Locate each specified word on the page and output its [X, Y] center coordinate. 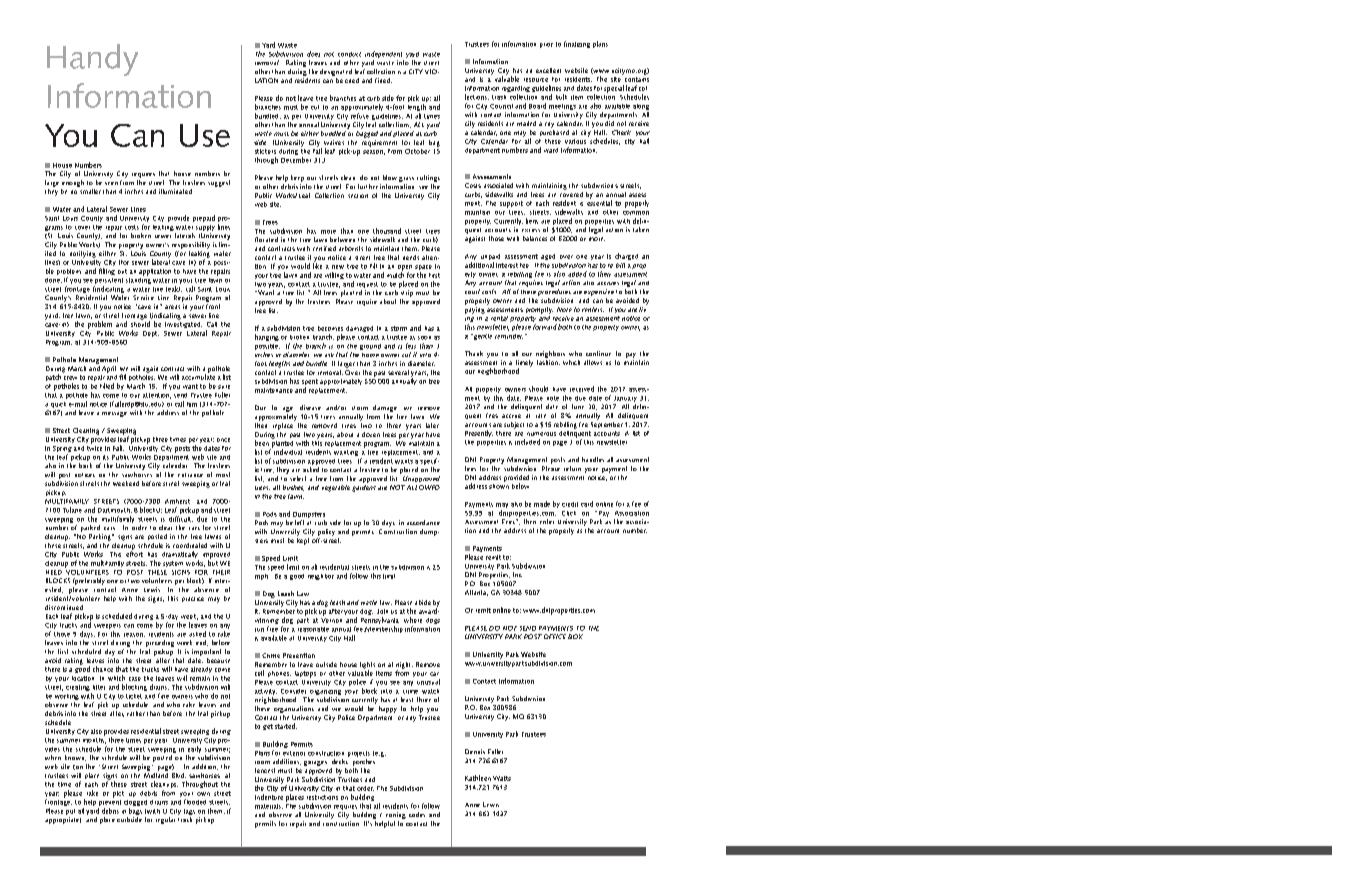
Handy [92, 60]
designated [336, 72]
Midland [156, 774]
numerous [541, 434]
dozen [371, 434]
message [114, 414]
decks [340, 761]
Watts [502, 778]
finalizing [577, 44]
